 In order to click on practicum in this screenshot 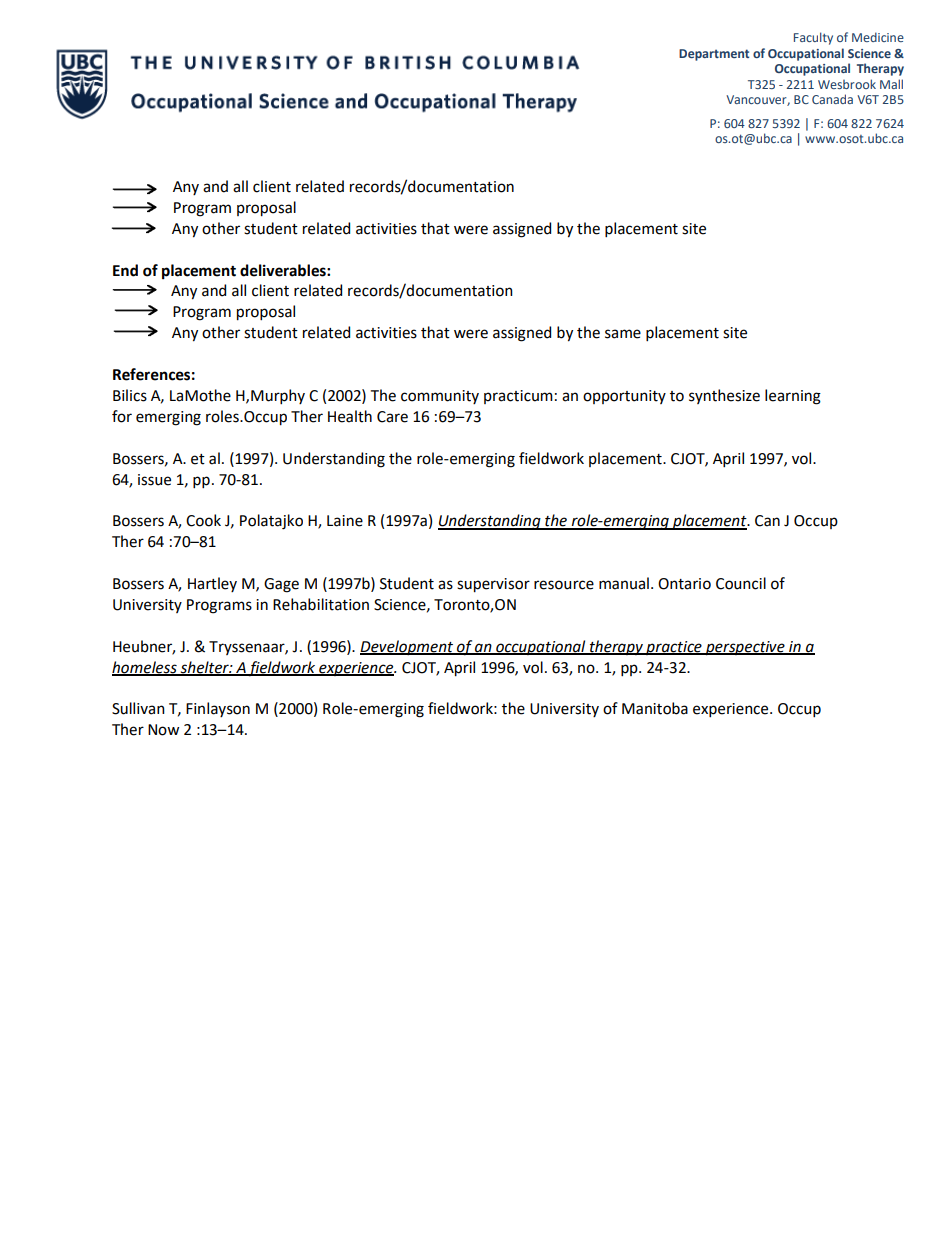, I will do `click(518, 397)`.
